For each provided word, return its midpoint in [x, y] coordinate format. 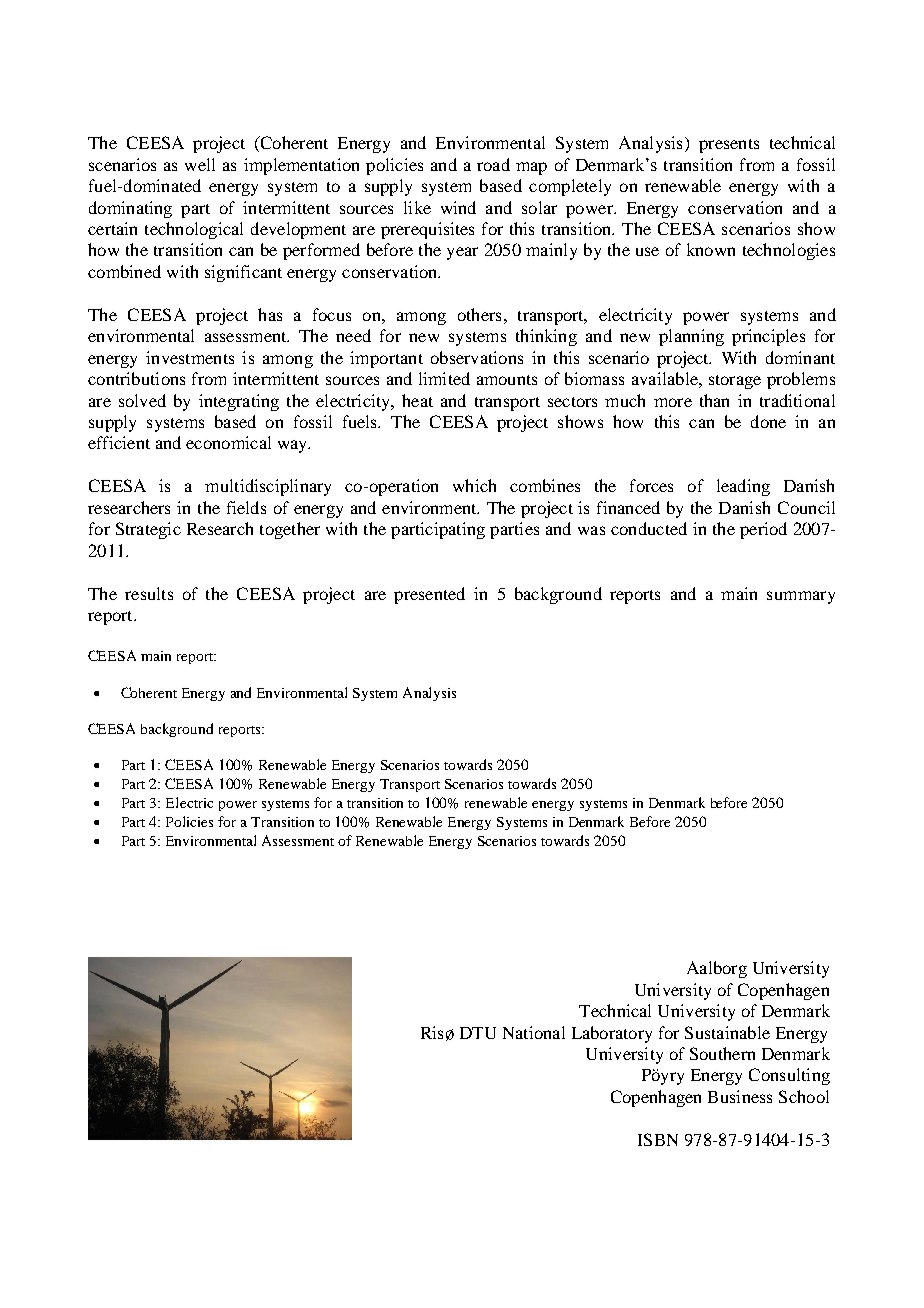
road [493, 164]
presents [729, 146]
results [149, 593]
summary [801, 597]
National [534, 1032]
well [200, 164]
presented [429, 595]
